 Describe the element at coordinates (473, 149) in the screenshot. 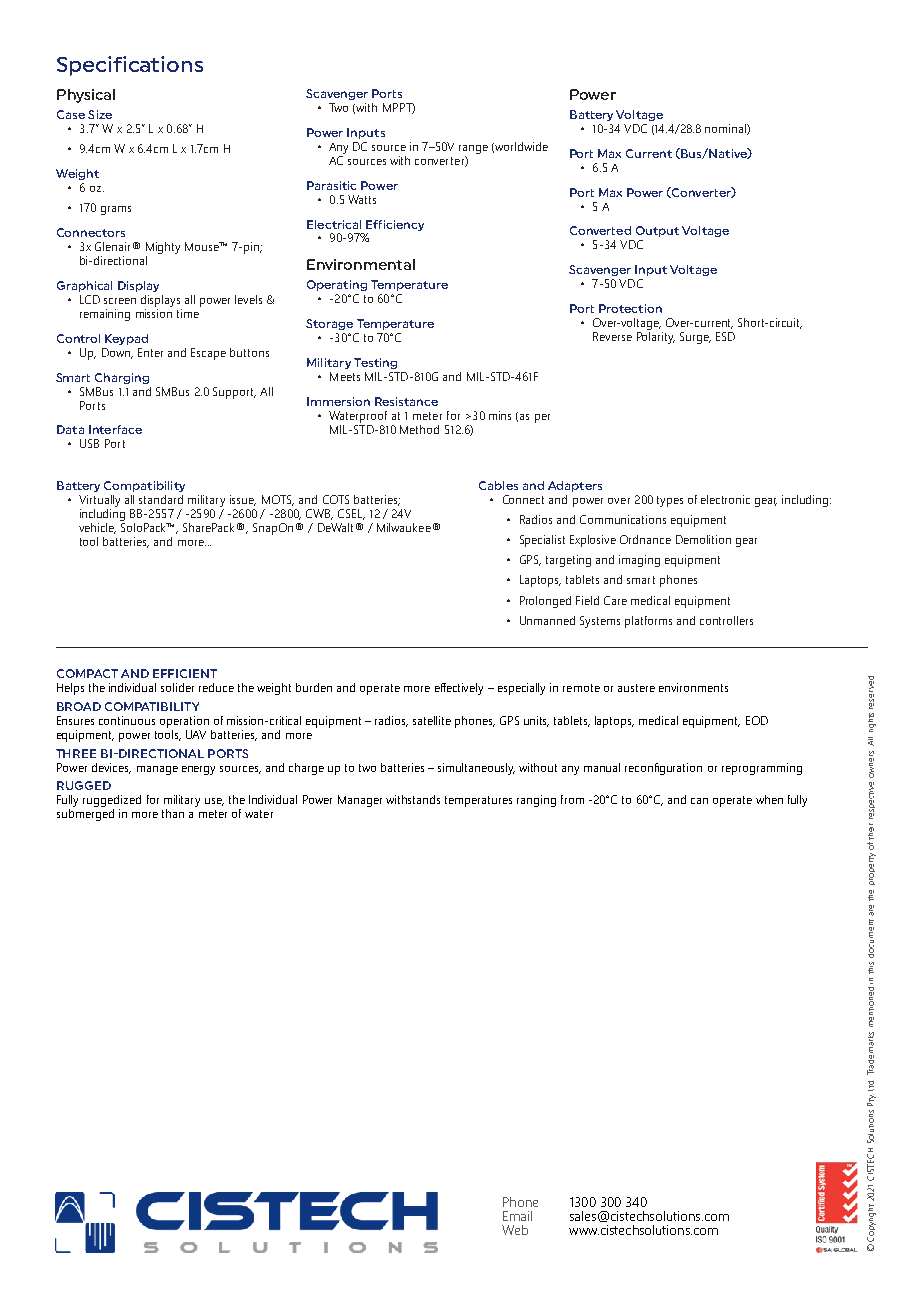

I see `range` at that location.
